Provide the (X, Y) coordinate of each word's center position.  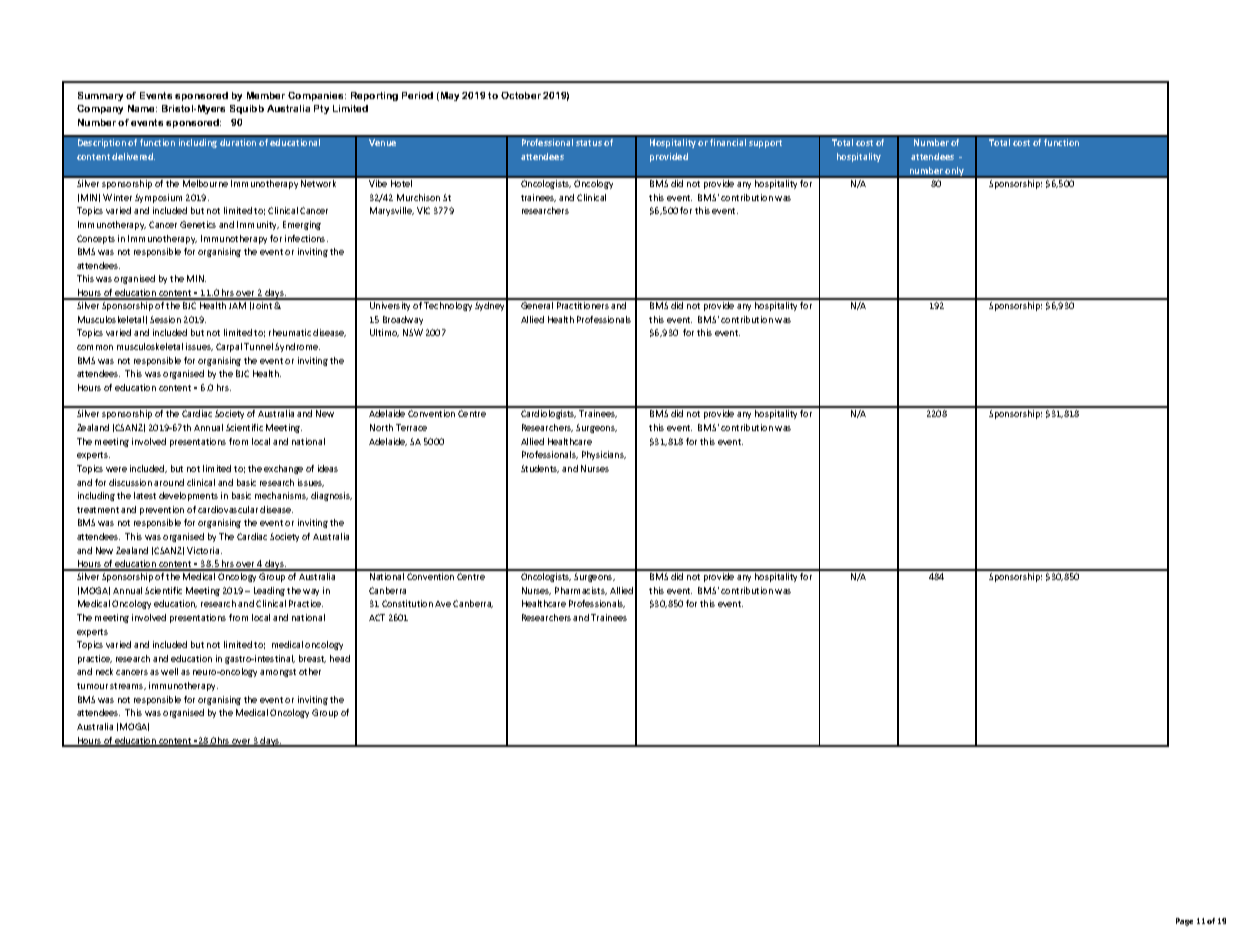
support (765, 144)
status (589, 143)
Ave (443, 604)
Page (1184, 922)
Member (266, 95)
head (340, 658)
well (169, 671)
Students (540, 469)
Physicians (604, 455)
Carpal (229, 347)
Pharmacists (581, 591)
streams (128, 686)
